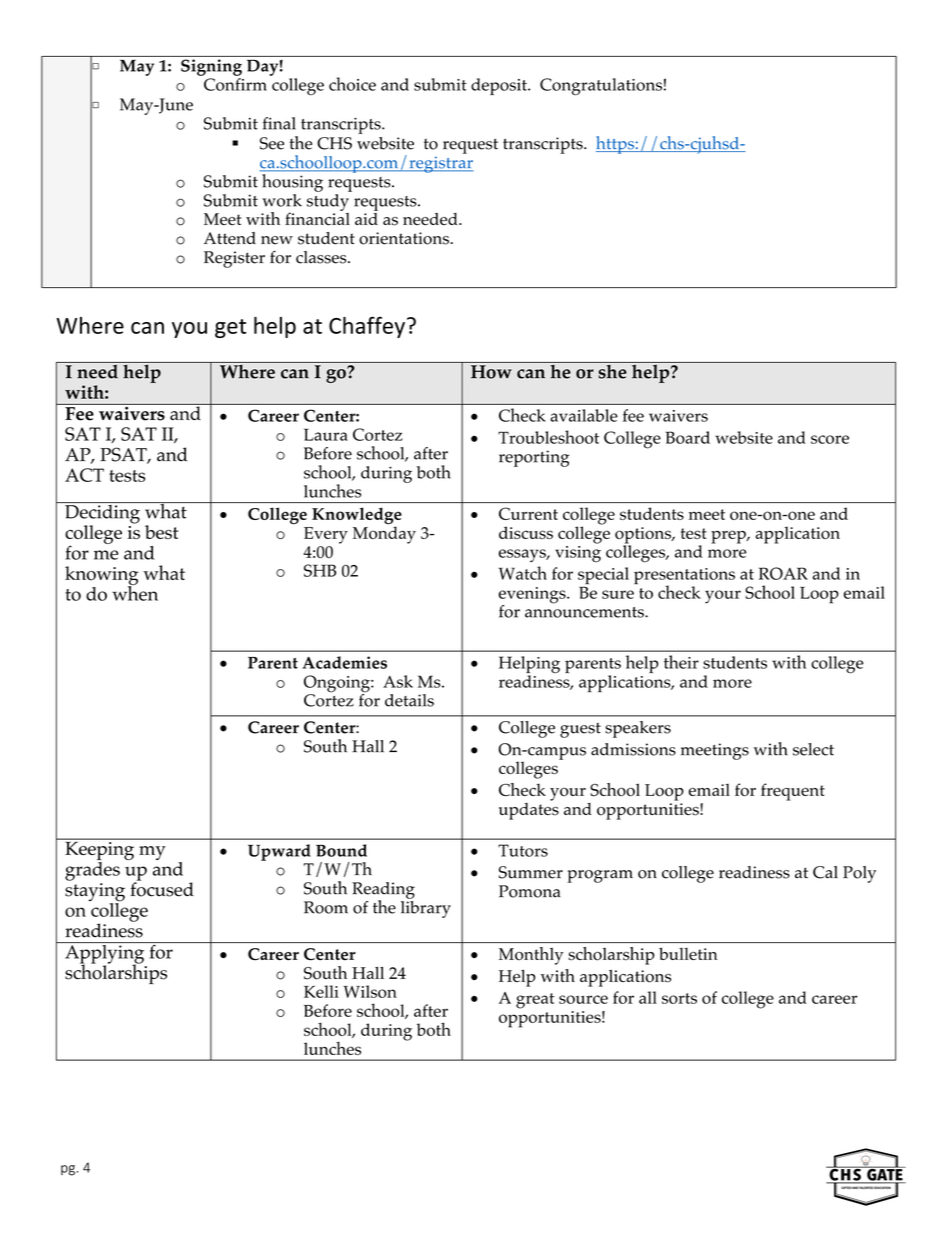 The image size is (952, 1233). I want to click on How, so click(491, 372).
